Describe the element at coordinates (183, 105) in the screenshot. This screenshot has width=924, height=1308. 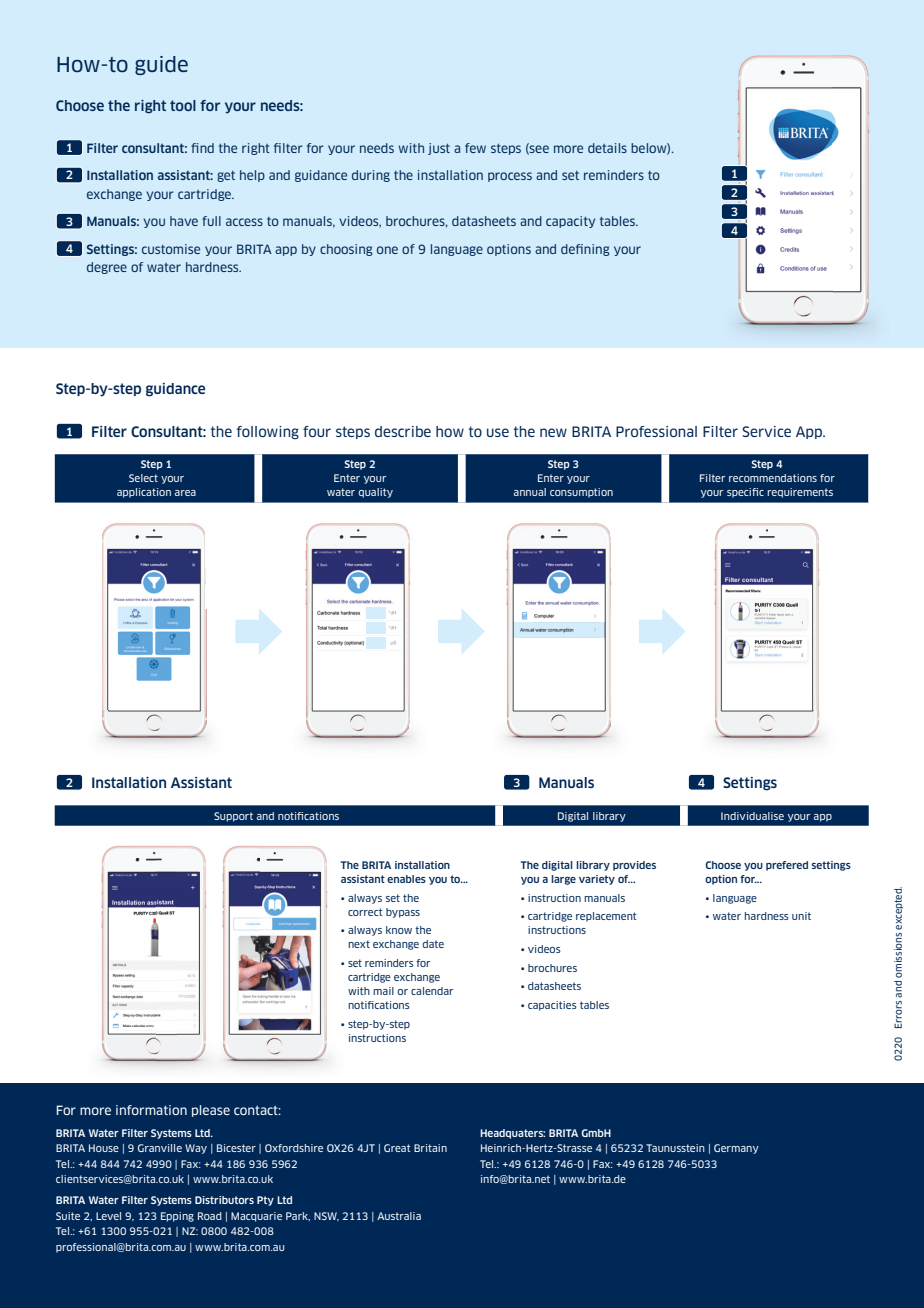
I see `tool` at that location.
